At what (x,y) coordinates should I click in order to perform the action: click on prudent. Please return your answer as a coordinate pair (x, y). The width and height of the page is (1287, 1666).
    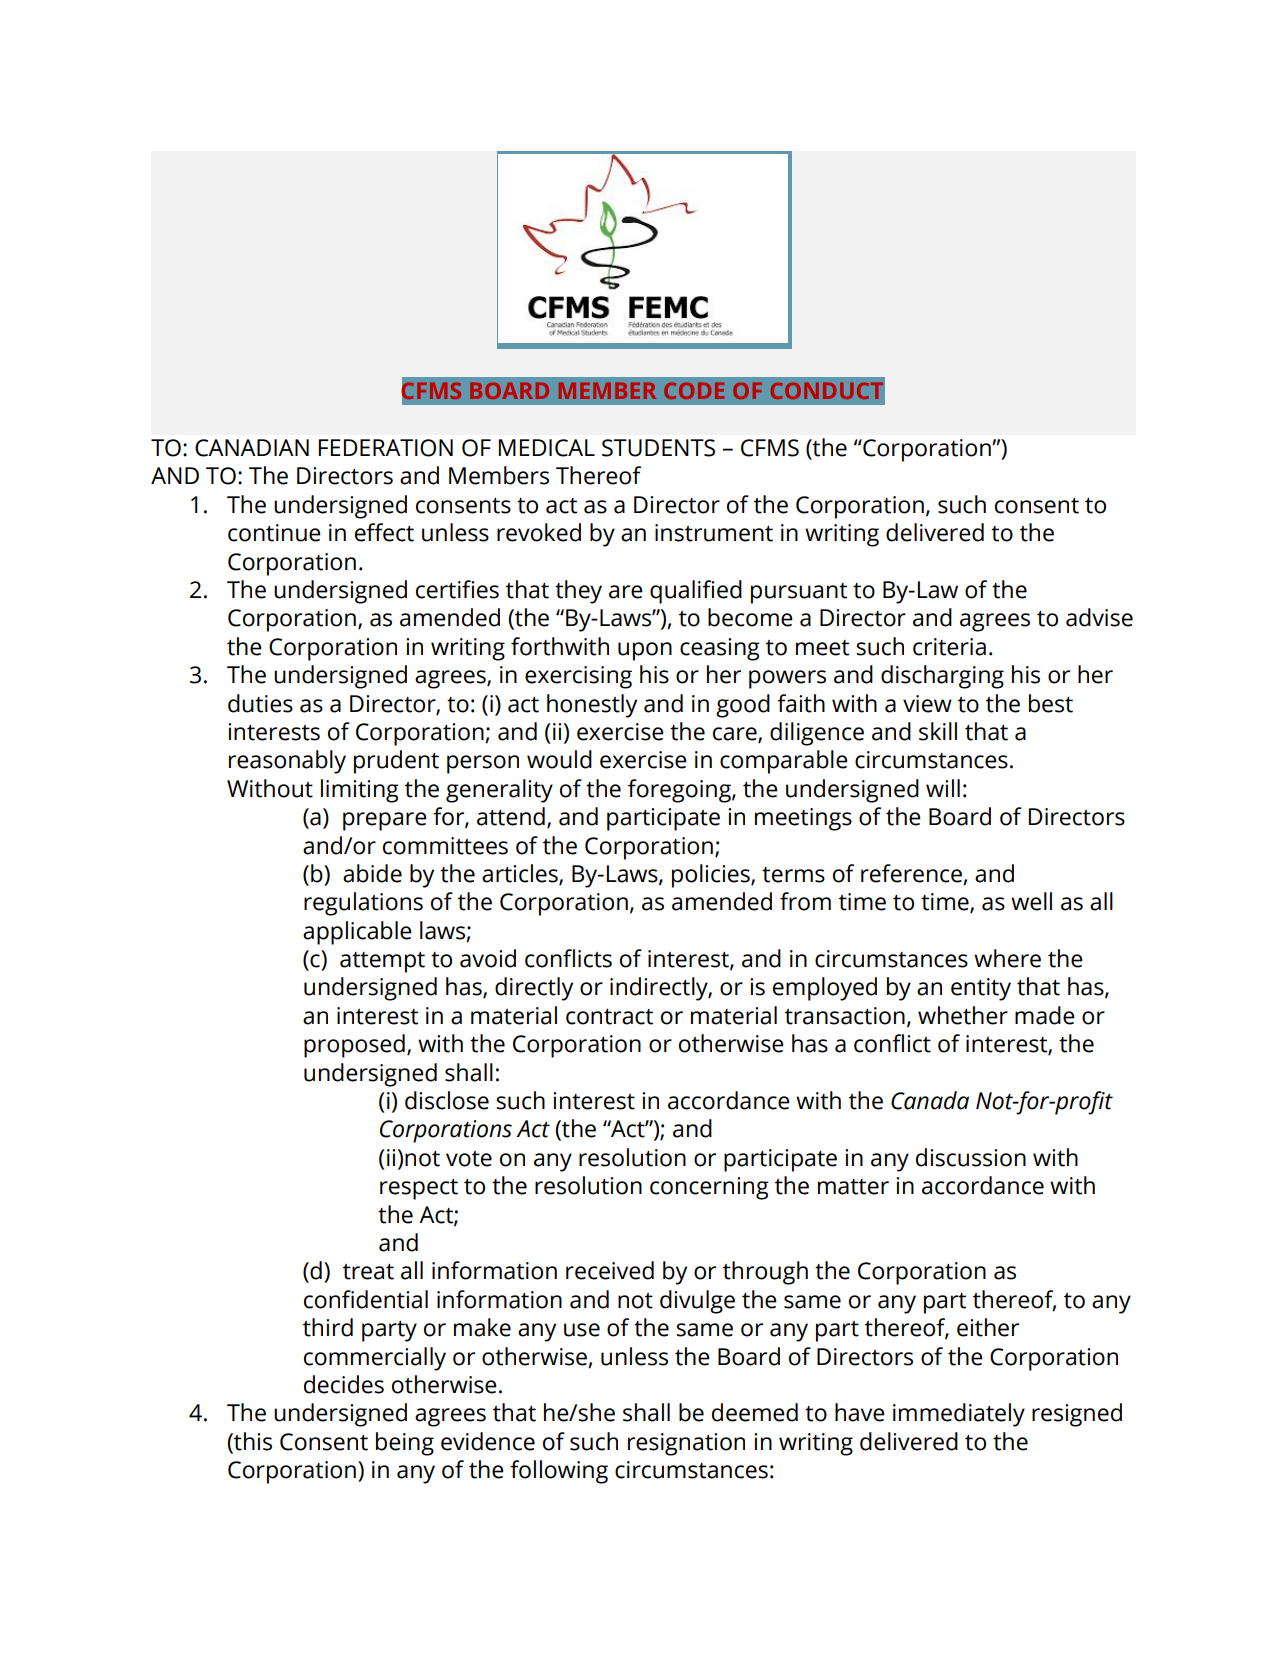
    Looking at the image, I should click on (396, 762).
